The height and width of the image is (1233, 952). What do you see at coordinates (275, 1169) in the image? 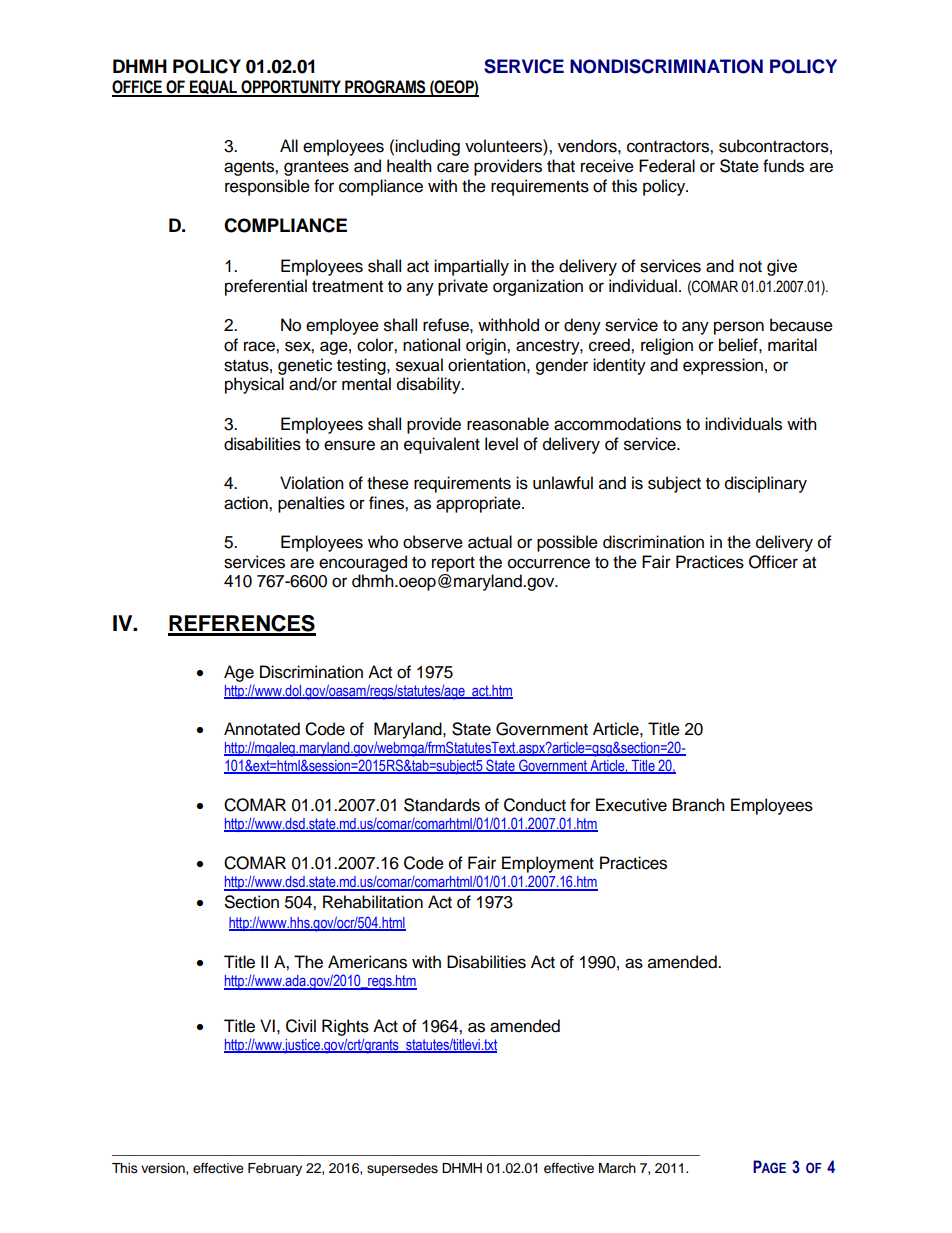
I see `February` at bounding box center [275, 1169].
